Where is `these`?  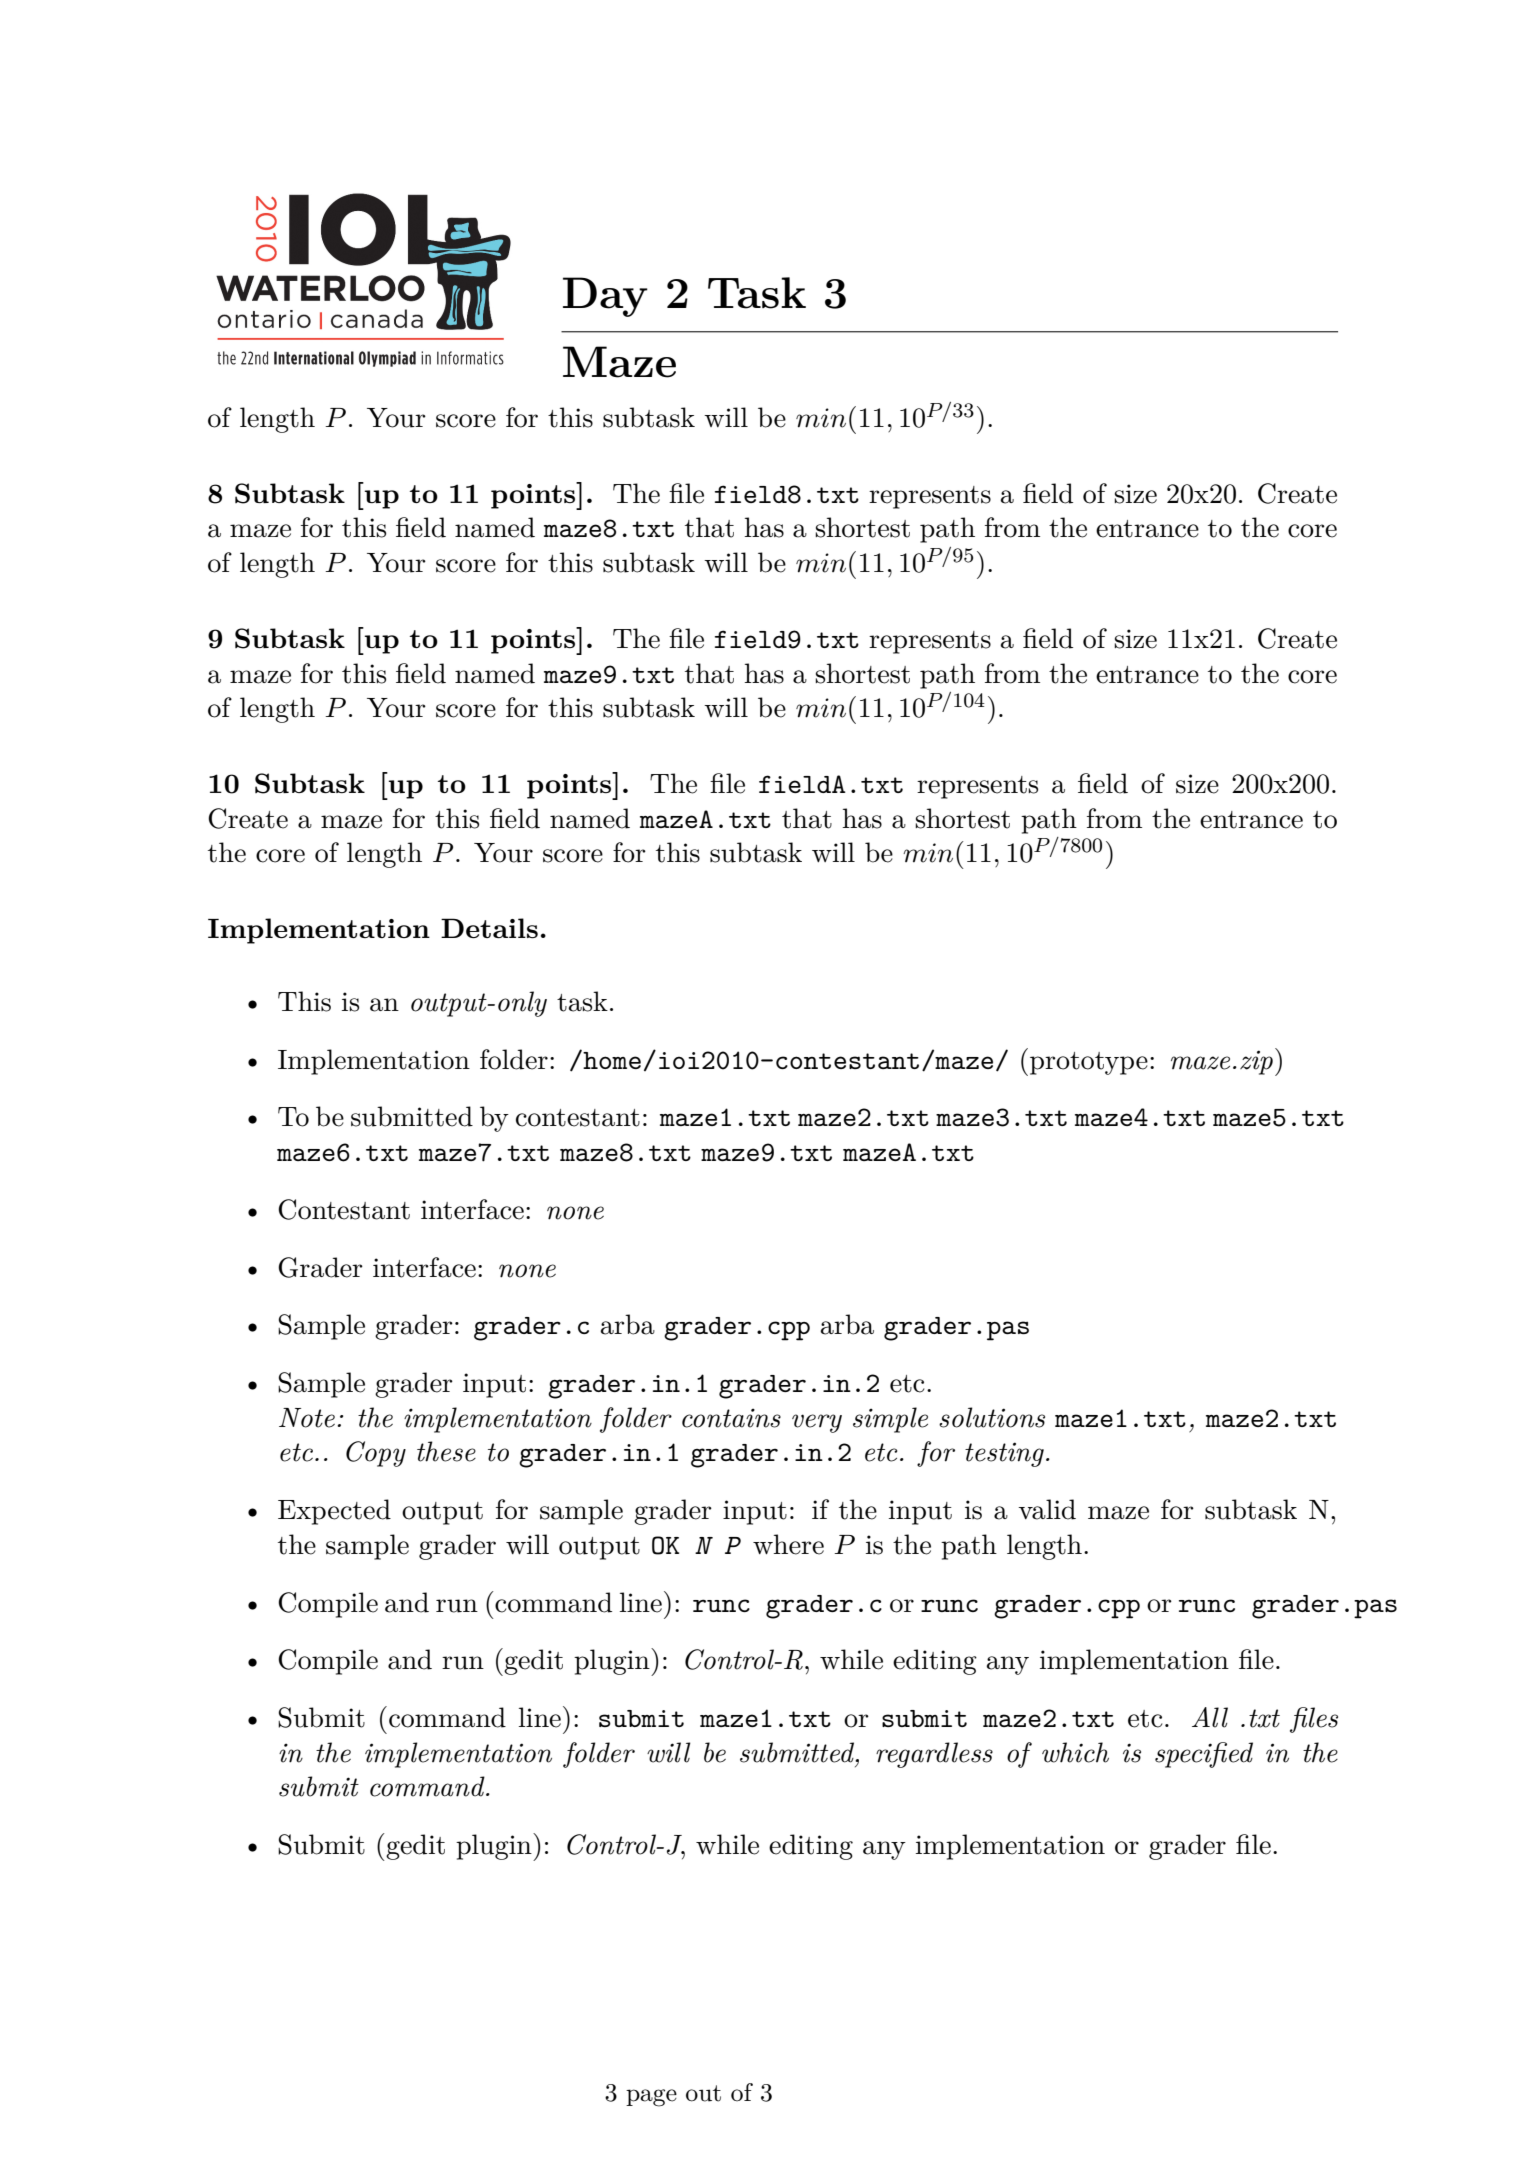 these is located at coordinates (446, 1451).
